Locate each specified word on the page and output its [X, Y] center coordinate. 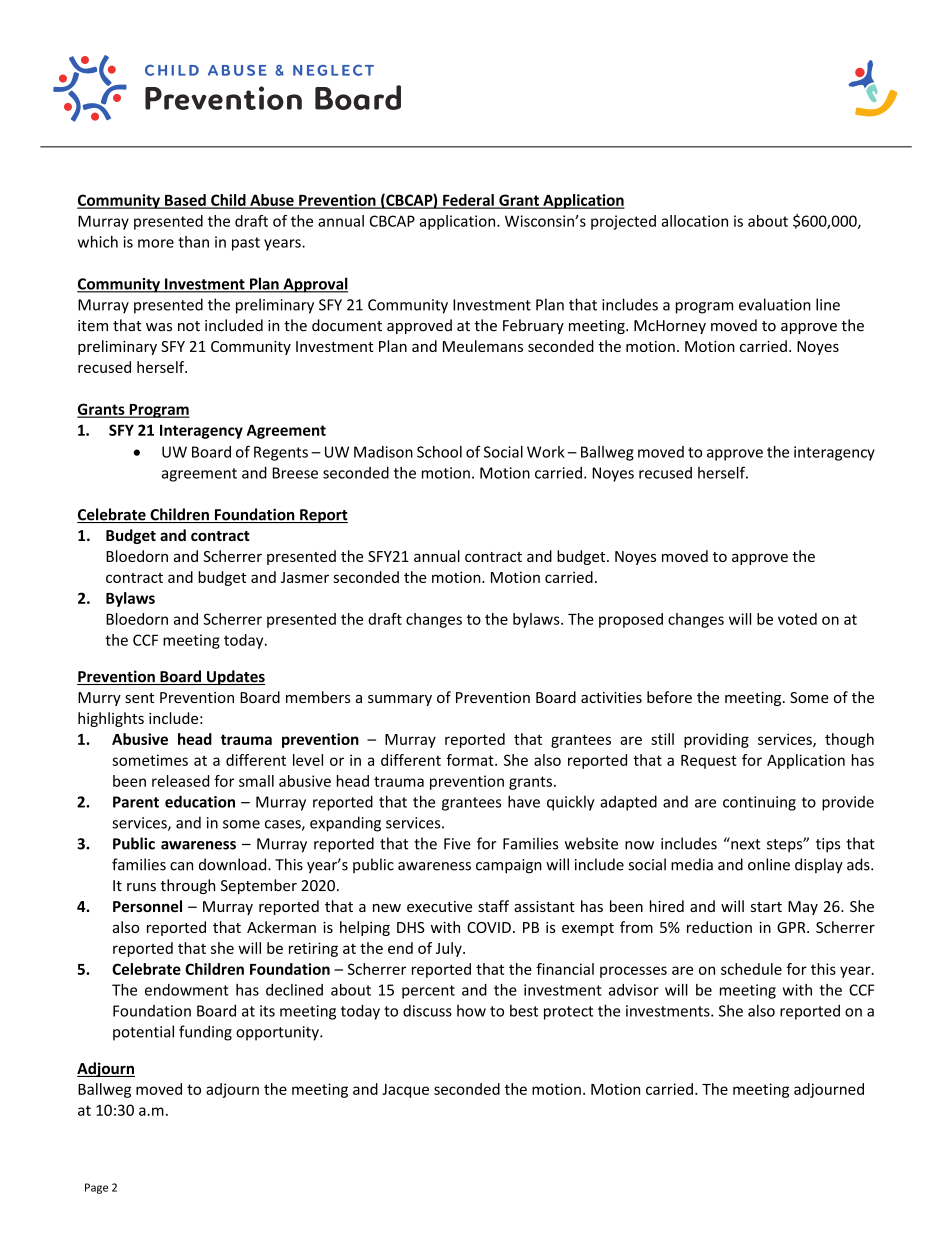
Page [96, 1188]
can [181, 866]
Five [457, 844]
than [193, 242]
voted [797, 619]
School [439, 452]
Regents [281, 453]
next [745, 843]
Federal [468, 201]
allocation [694, 221]
